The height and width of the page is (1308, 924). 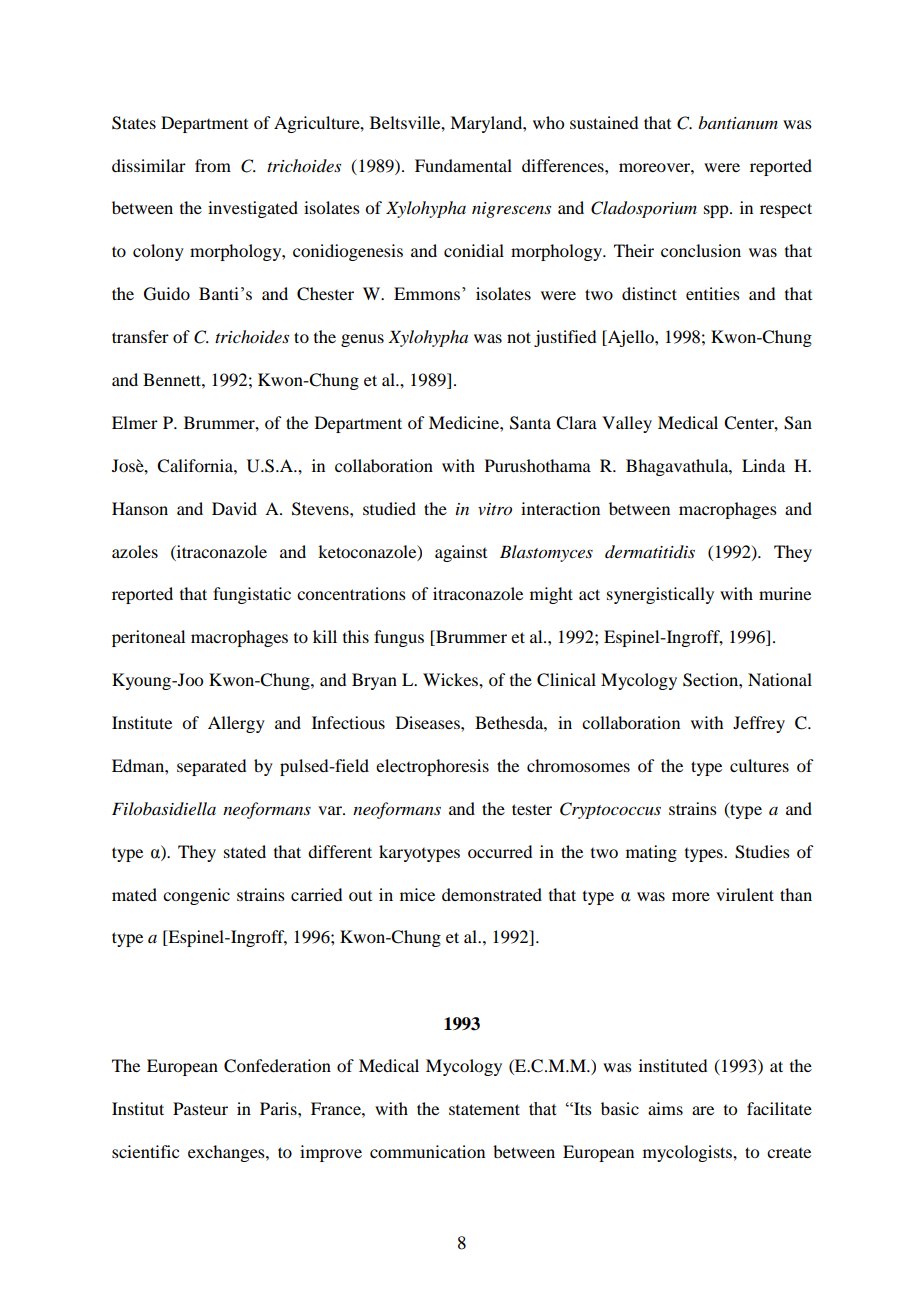 I want to click on electrophoresis, so click(x=432, y=767).
